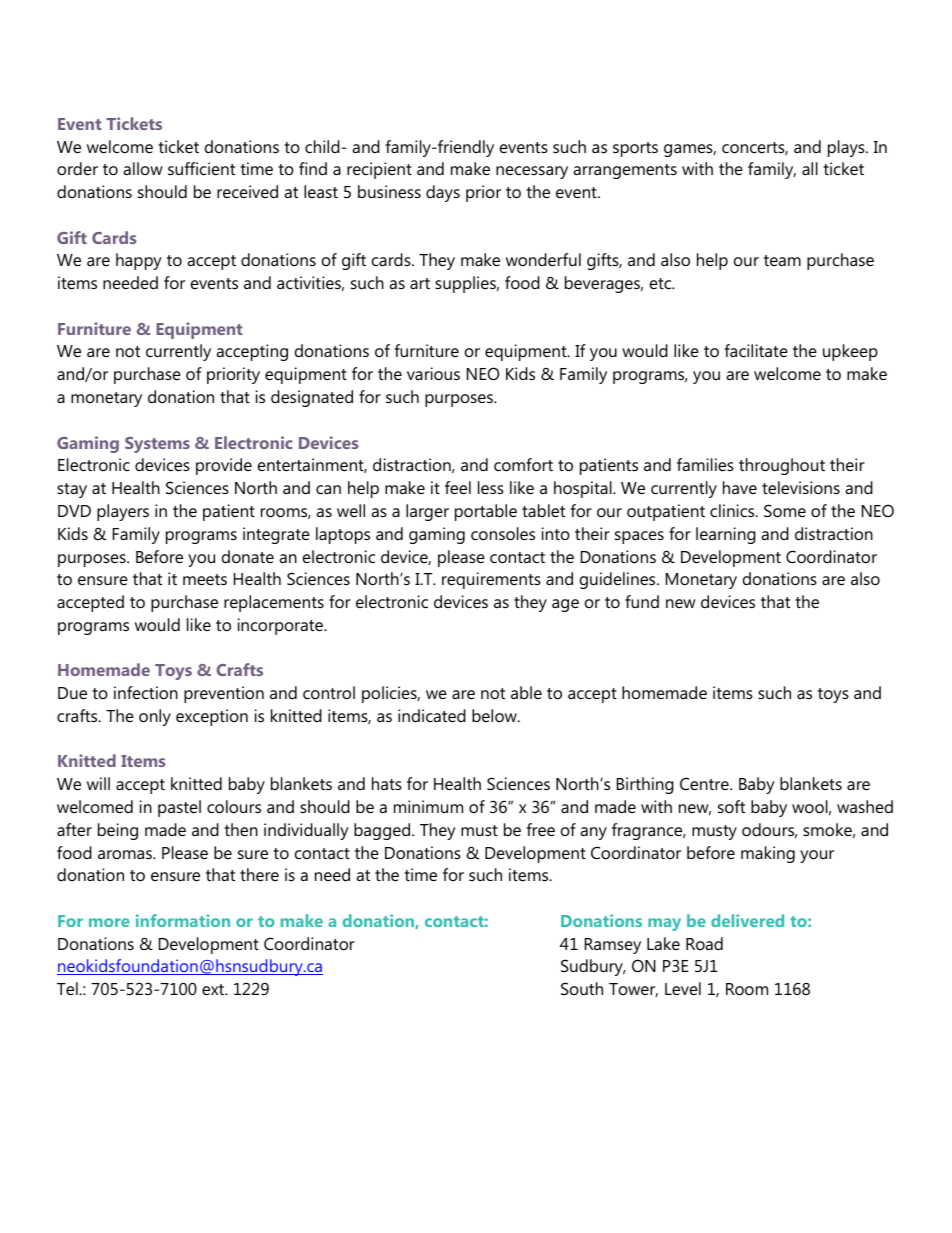 The image size is (952, 1233). Describe the element at coordinates (179, 808) in the screenshot. I see `pastel` at that location.
